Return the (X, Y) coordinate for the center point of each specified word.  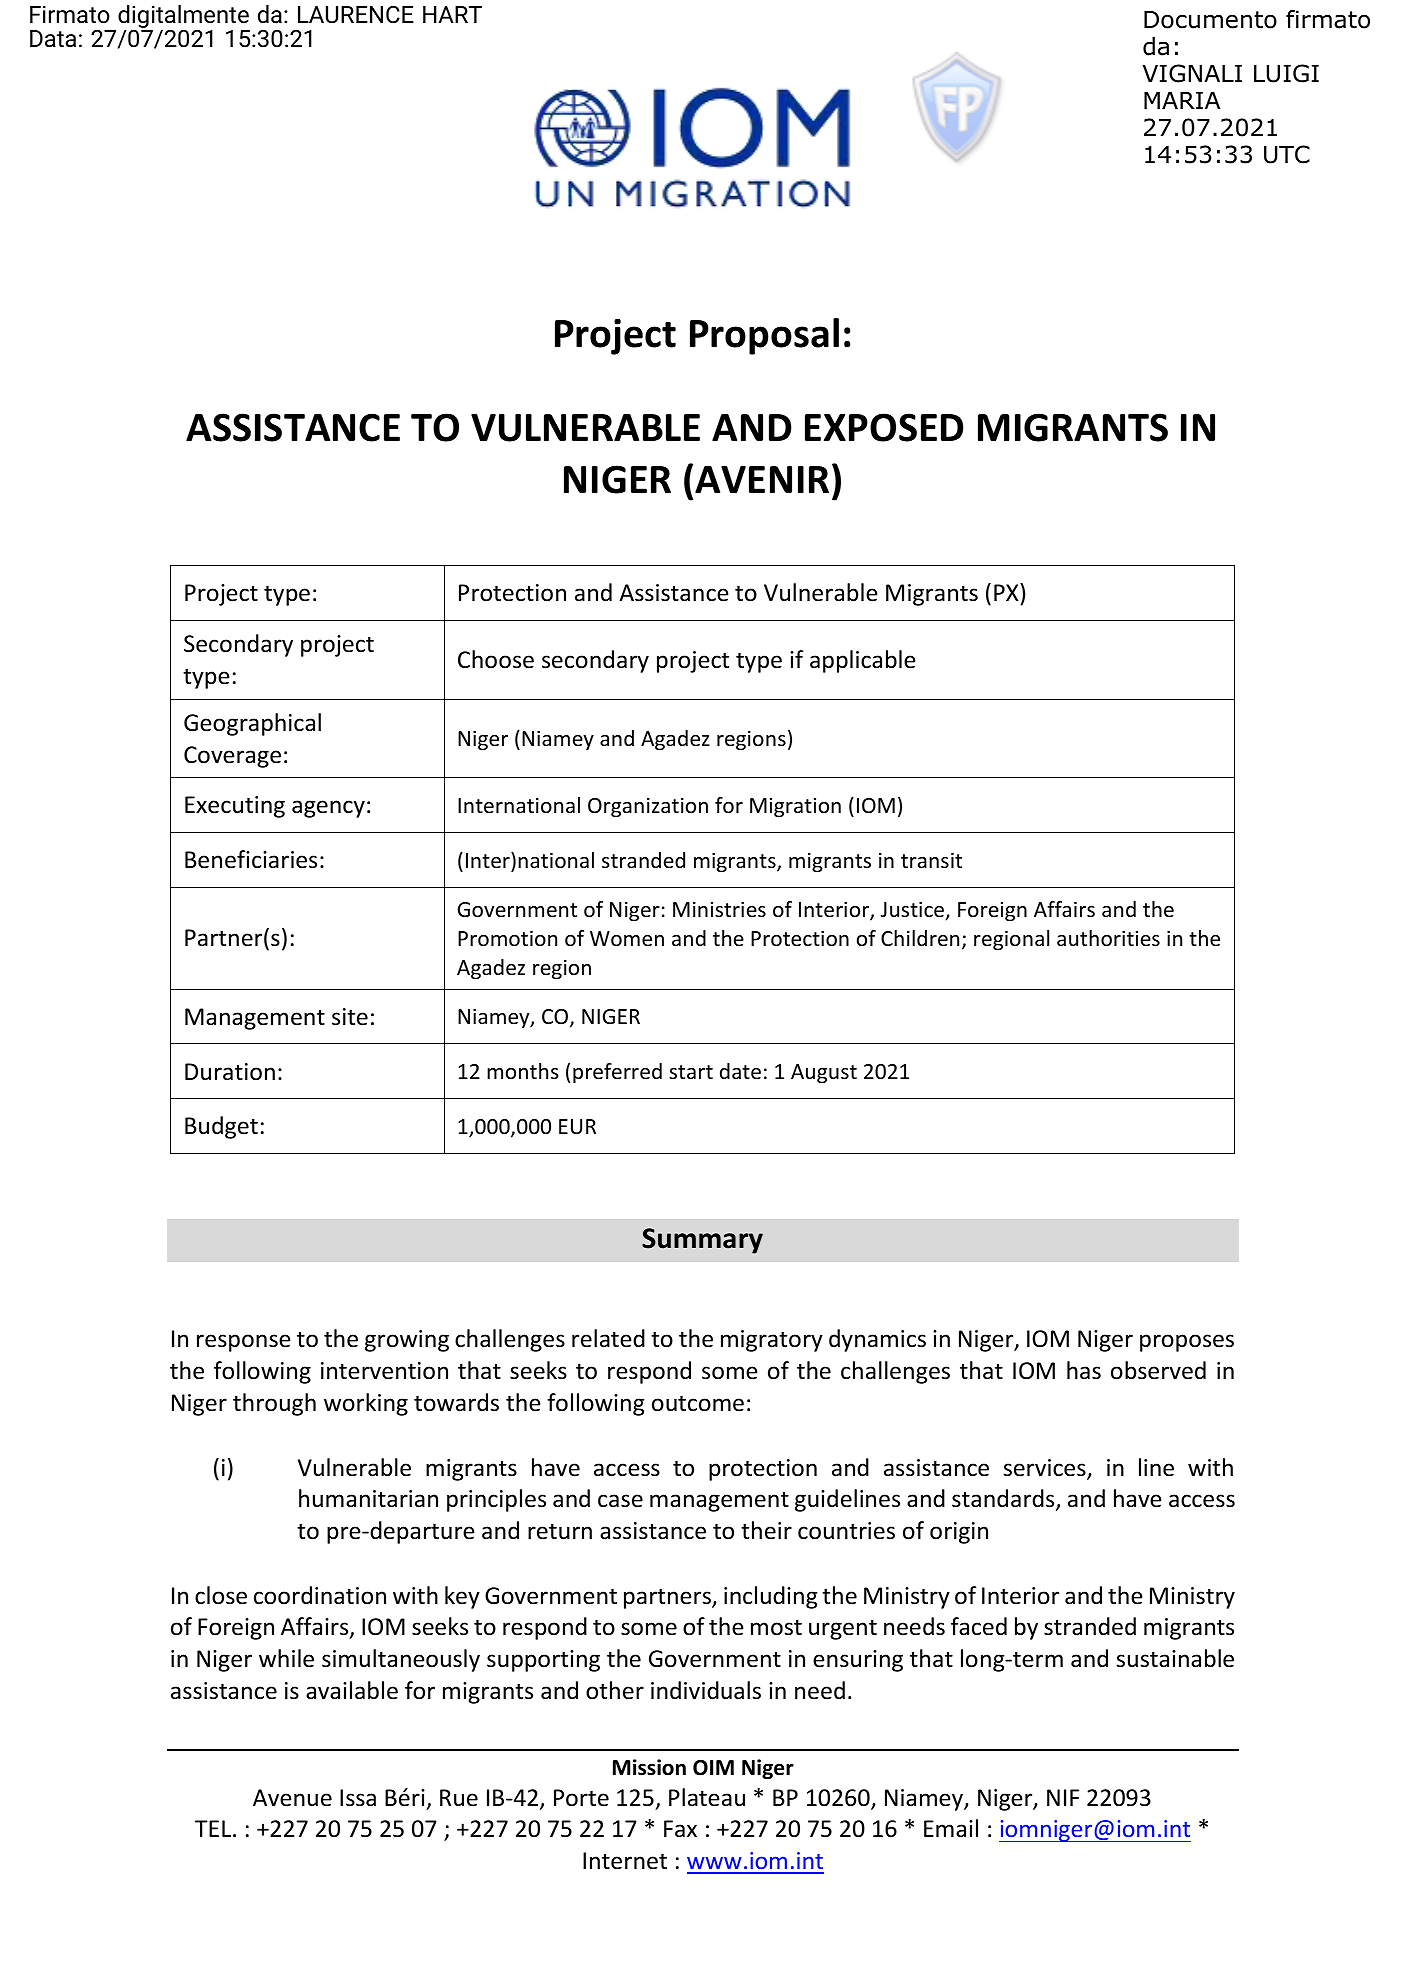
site (350, 1017)
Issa (358, 1798)
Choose (496, 659)
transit (931, 860)
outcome (698, 1403)
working (366, 1404)
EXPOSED (884, 427)
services (1045, 1469)
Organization (648, 807)
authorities (1108, 938)
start (691, 1072)
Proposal (764, 336)
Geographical (252, 724)
